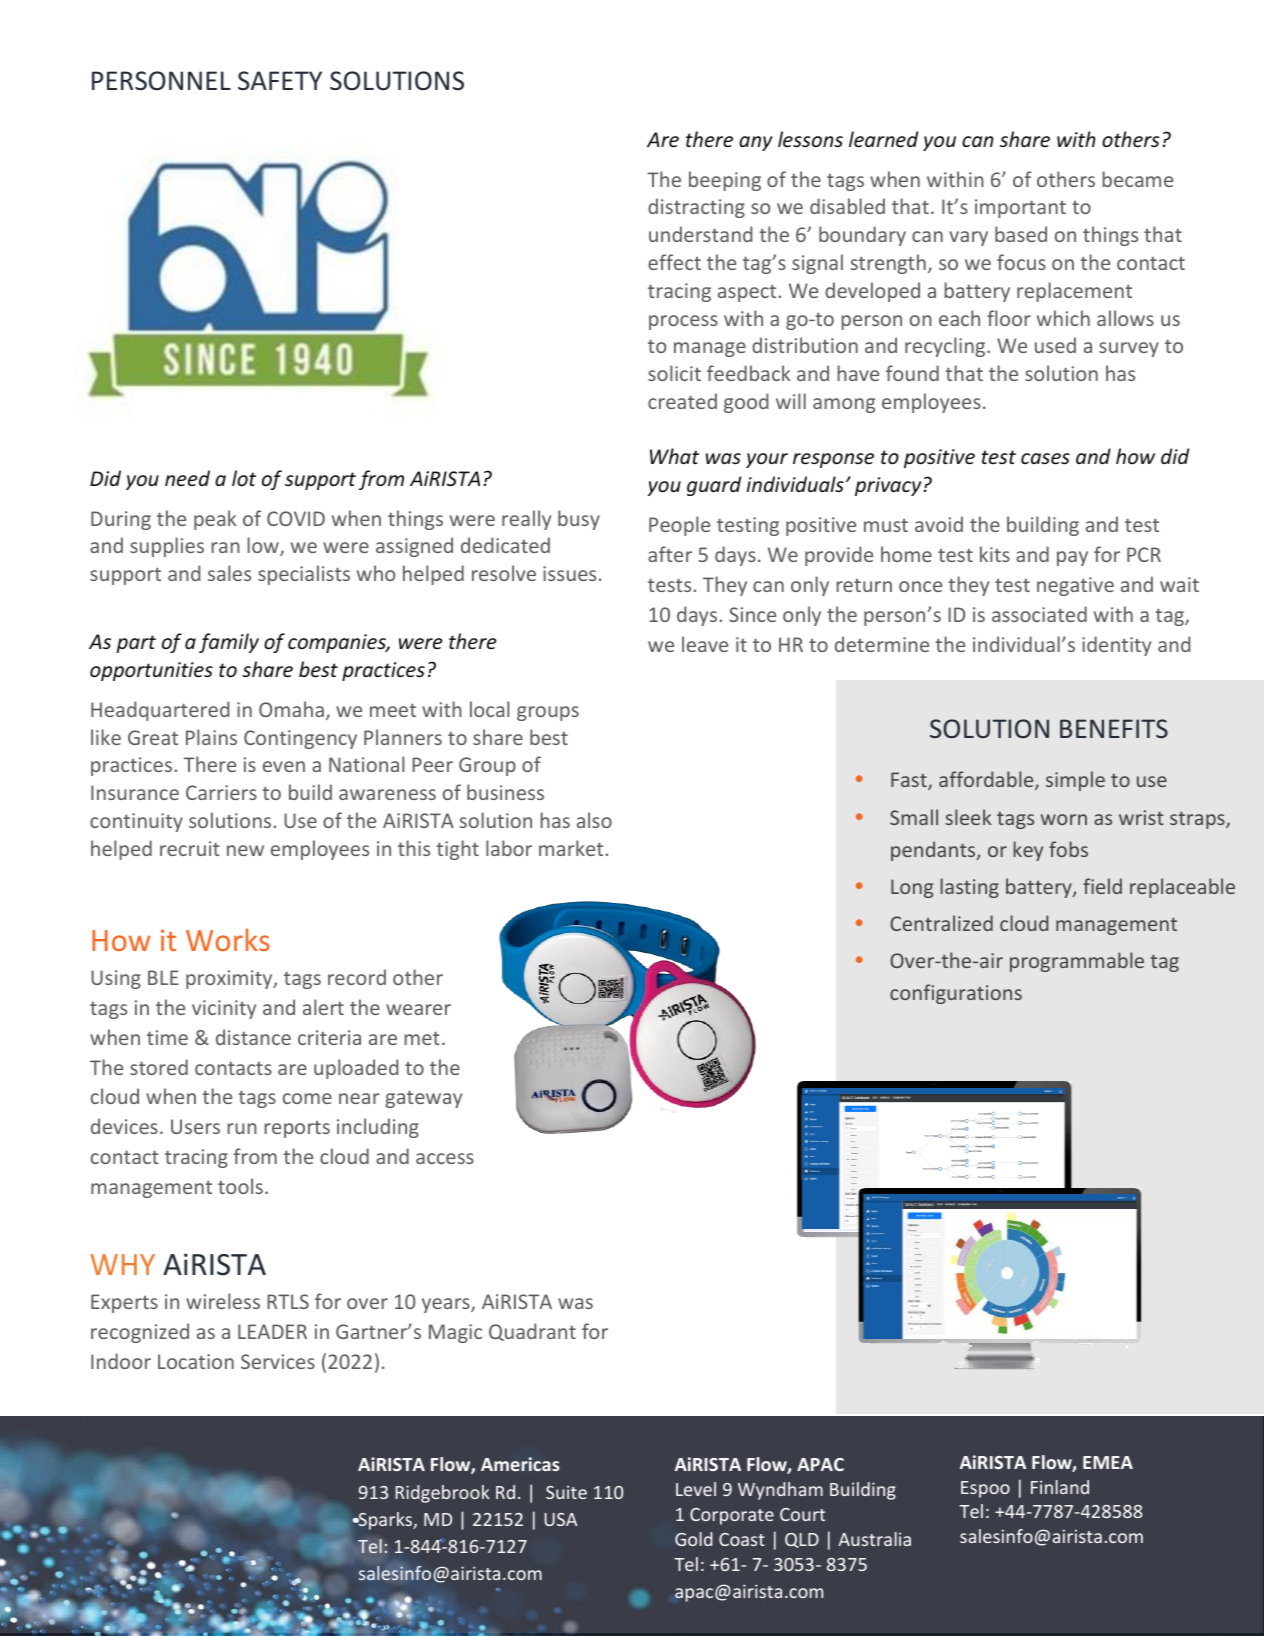 The height and width of the screenshot is (1636, 1264). What do you see at coordinates (674, 456) in the screenshot?
I see `What` at bounding box center [674, 456].
